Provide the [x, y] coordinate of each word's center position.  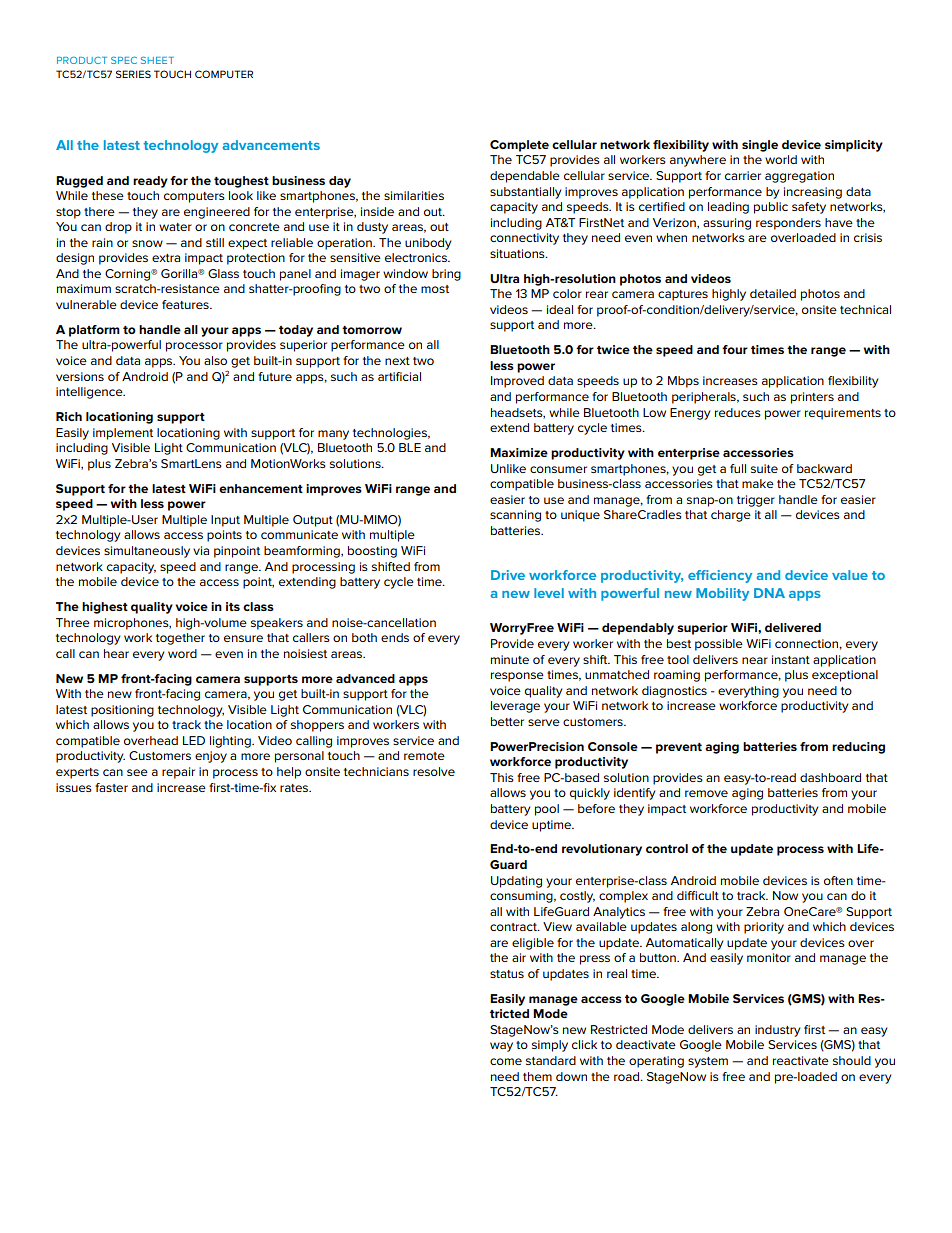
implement [123, 434]
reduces [738, 412]
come [506, 1061]
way [501, 1047]
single [760, 146]
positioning [122, 711]
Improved [517, 382]
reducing [858, 748]
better [507, 721]
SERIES [133, 74]
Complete [519, 146]
